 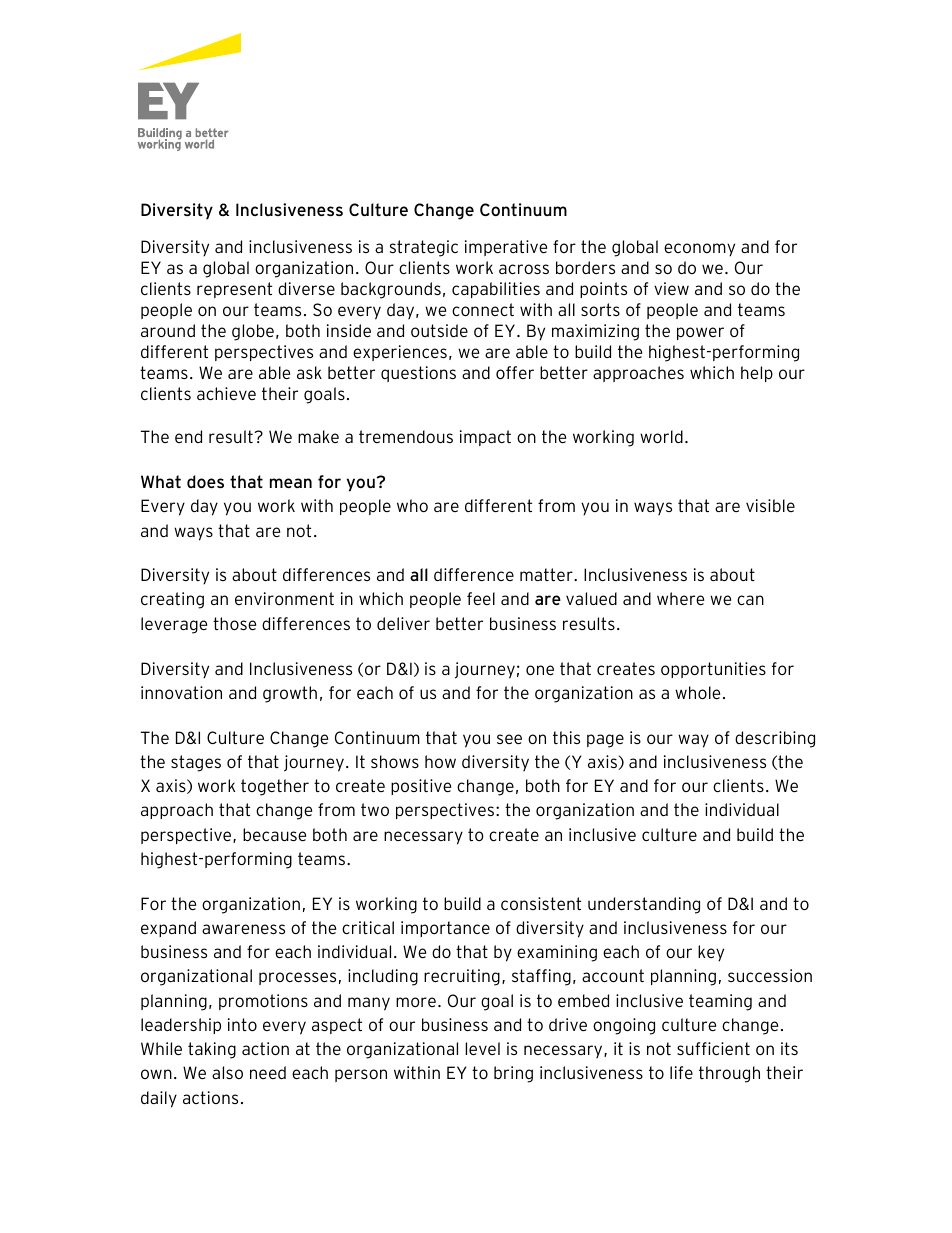 What do you see at coordinates (699, 250) in the image?
I see `economy` at bounding box center [699, 250].
